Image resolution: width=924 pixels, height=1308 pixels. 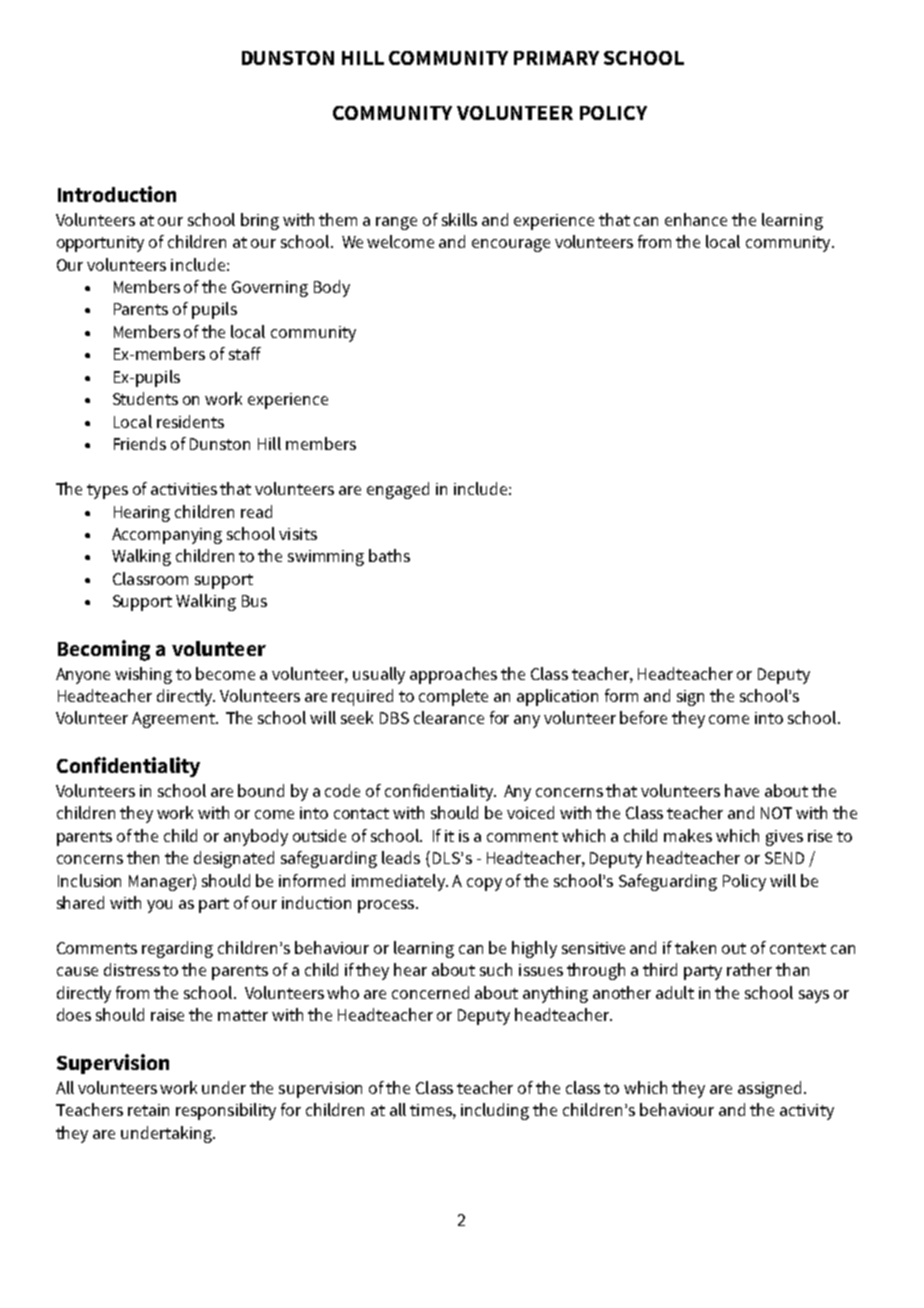 What do you see at coordinates (556, 58) in the page?
I see `PRIMARY` at bounding box center [556, 58].
